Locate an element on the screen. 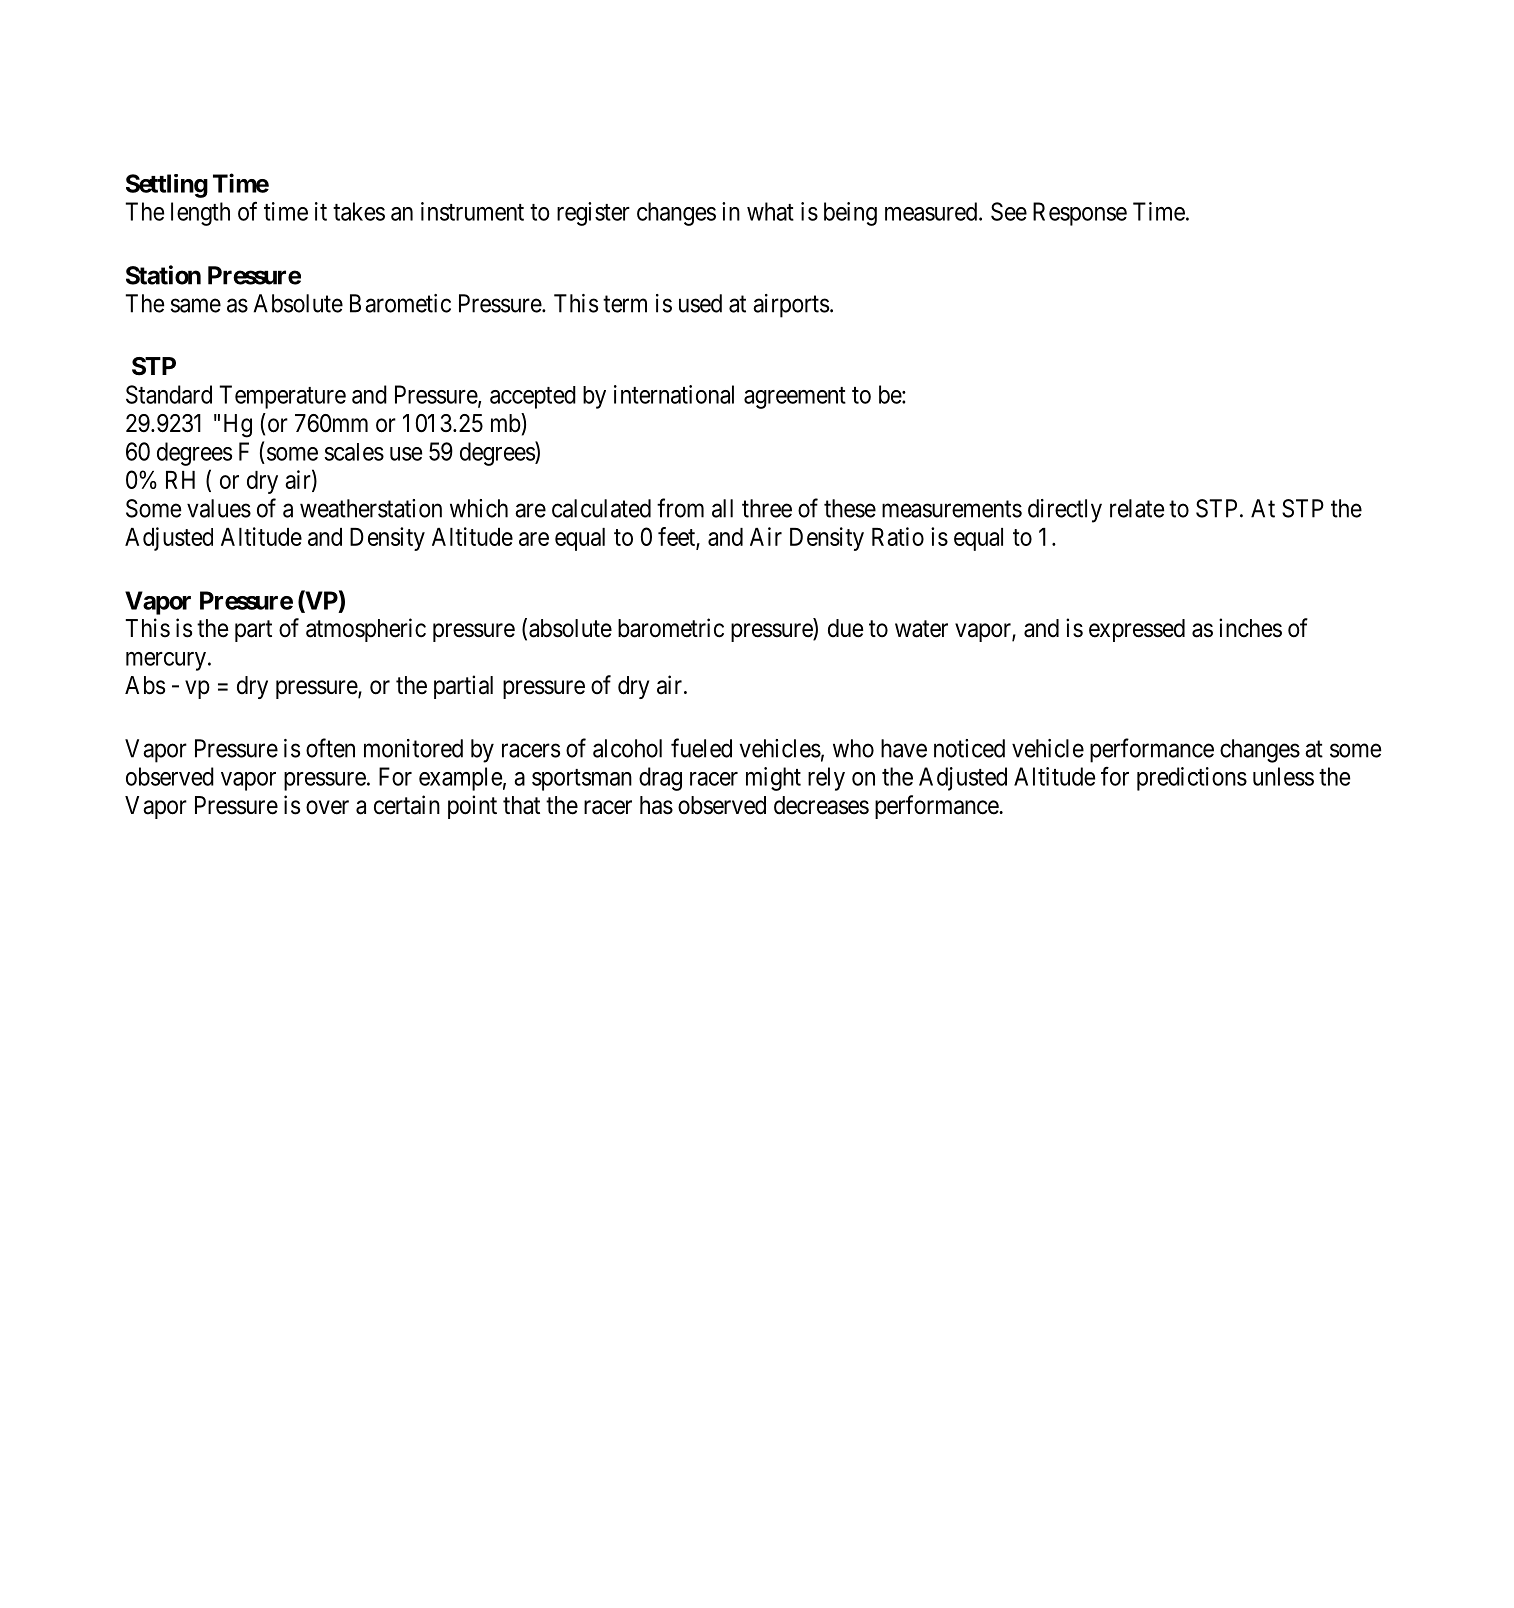  Response is located at coordinates (1080, 214).
